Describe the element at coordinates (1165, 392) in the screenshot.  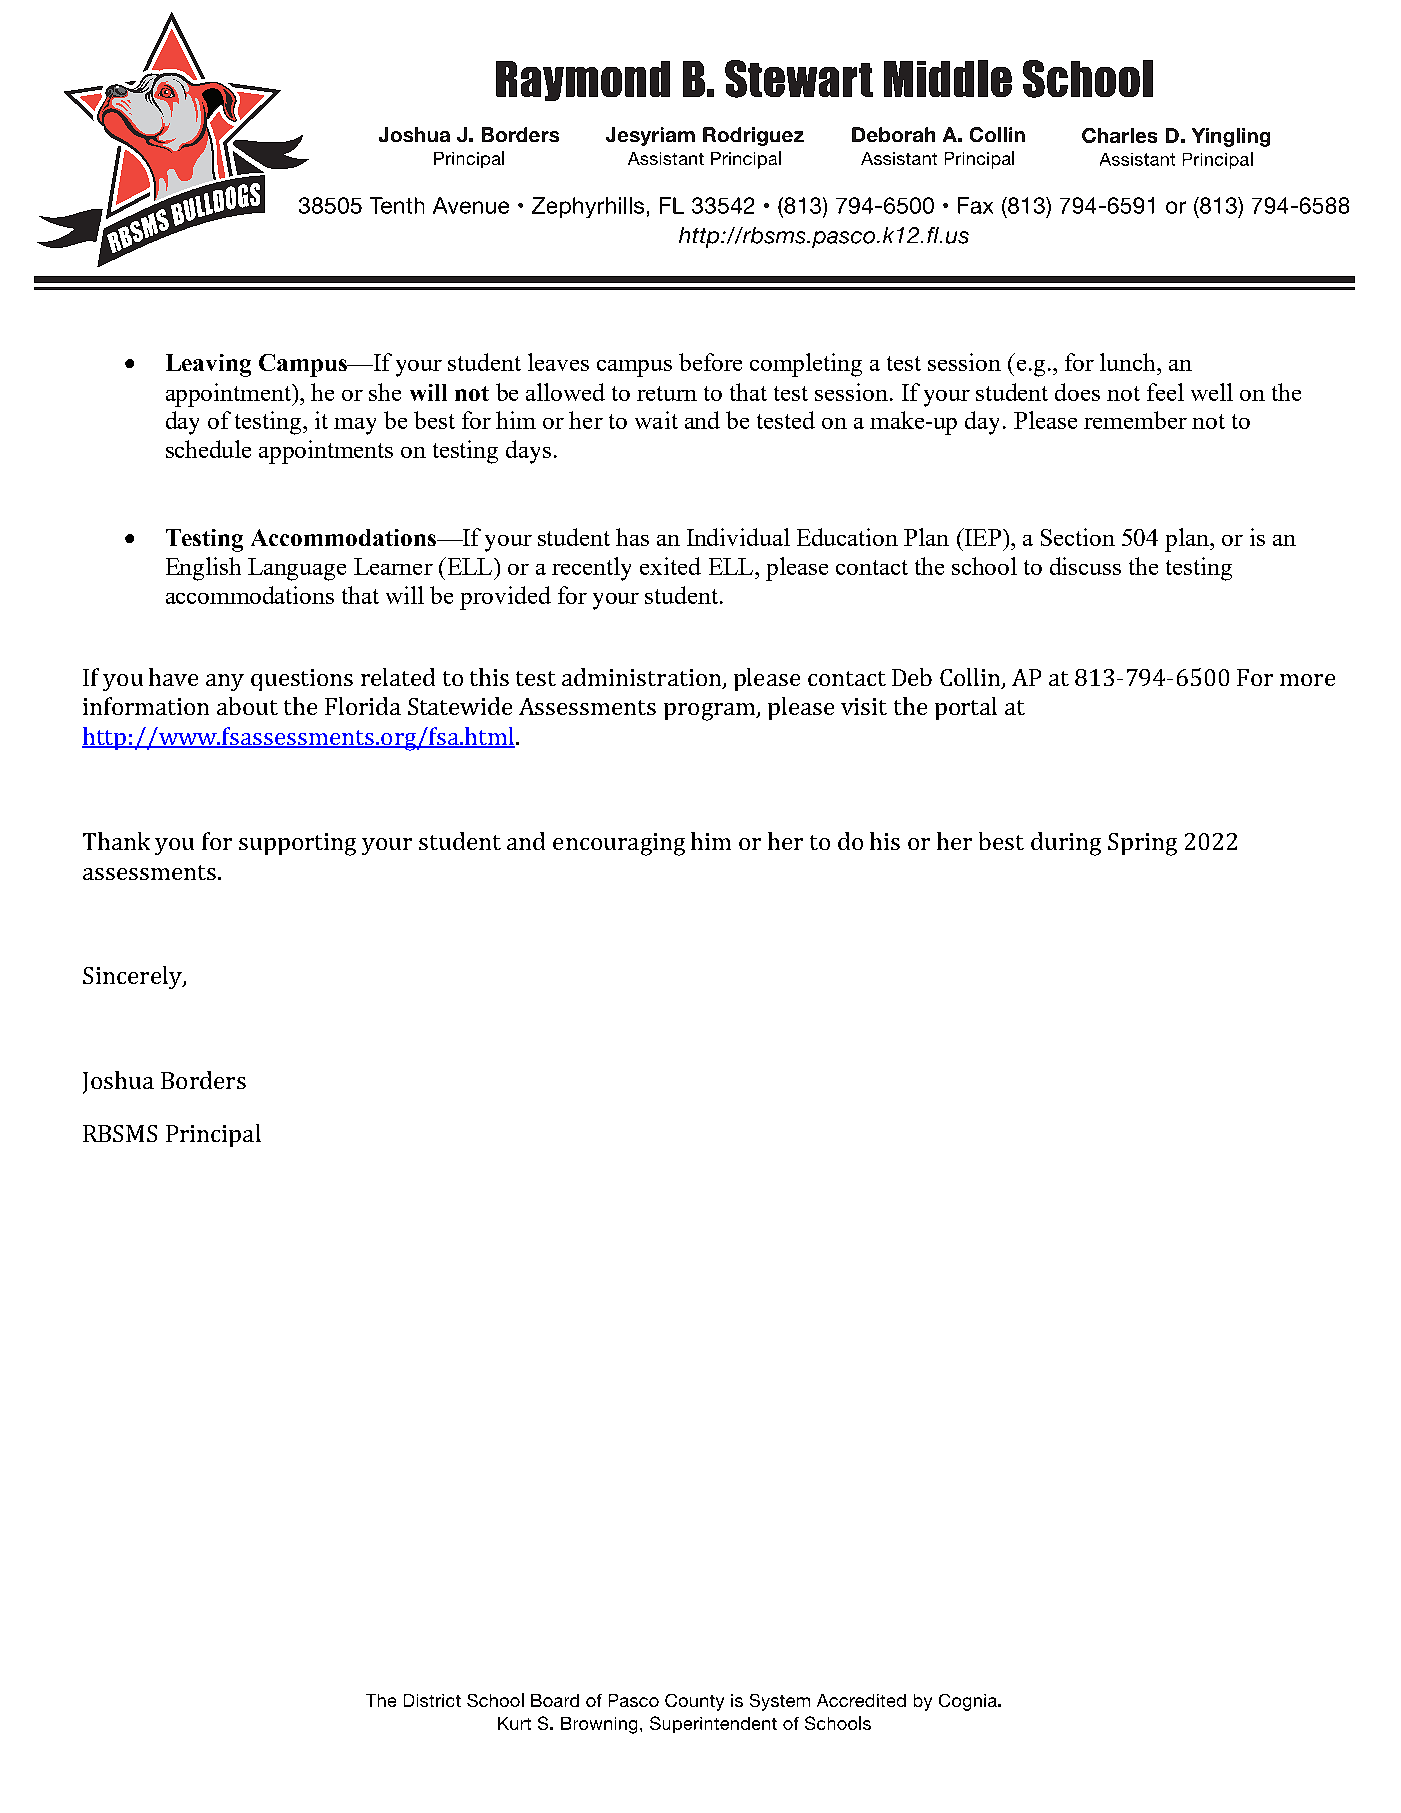
I see `feel` at that location.
